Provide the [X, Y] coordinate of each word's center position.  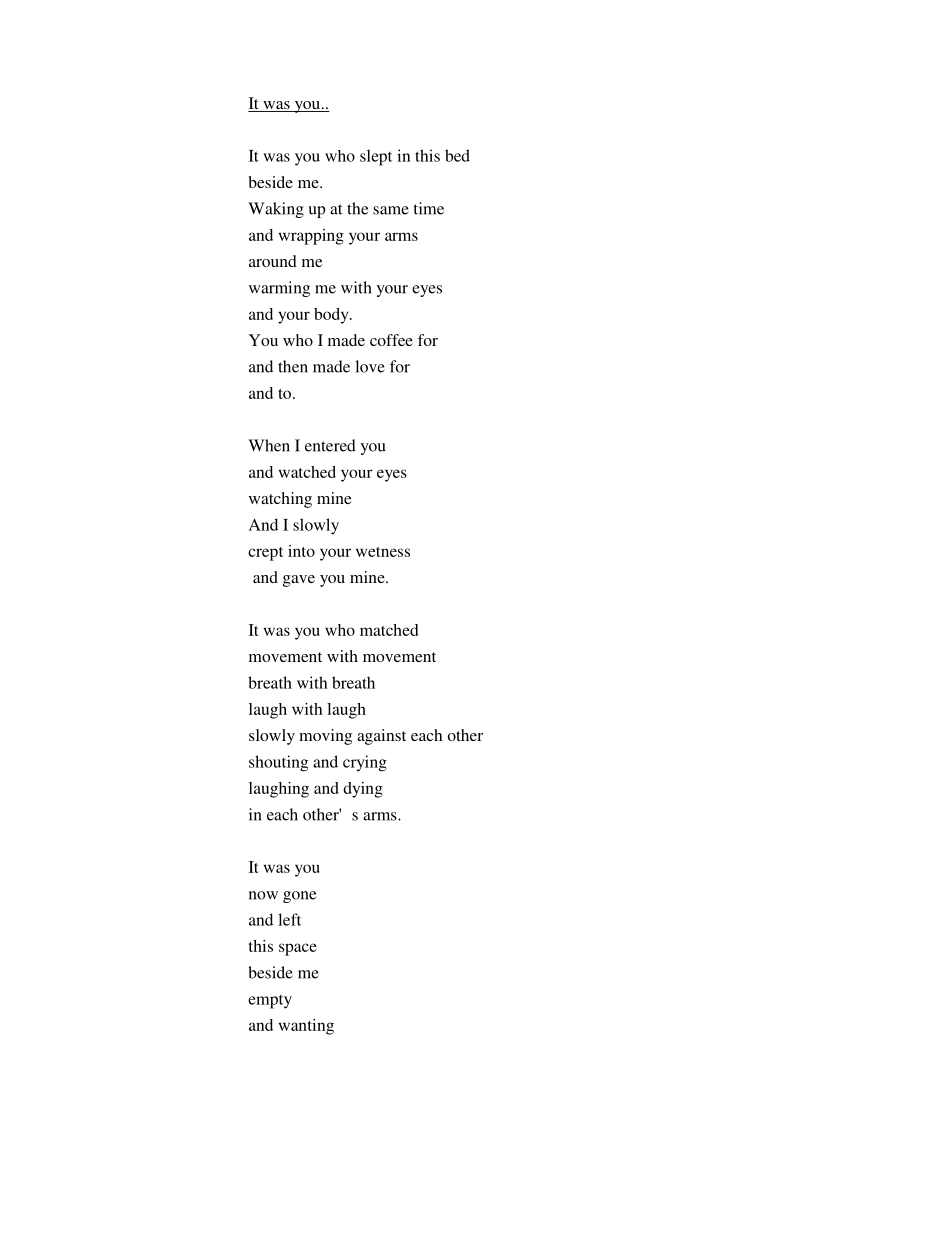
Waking [276, 210]
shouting [278, 763]
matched [389, 630]
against [381, 737]
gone [299, 897]
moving [325, 737]
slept [376, 157]
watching [280, 500]
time [428, 208]
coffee [391, 340]
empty [270, 1002]
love [370, 366]
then [293, 366]
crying [365, 763]
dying [363, 790]
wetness [383, 552]
